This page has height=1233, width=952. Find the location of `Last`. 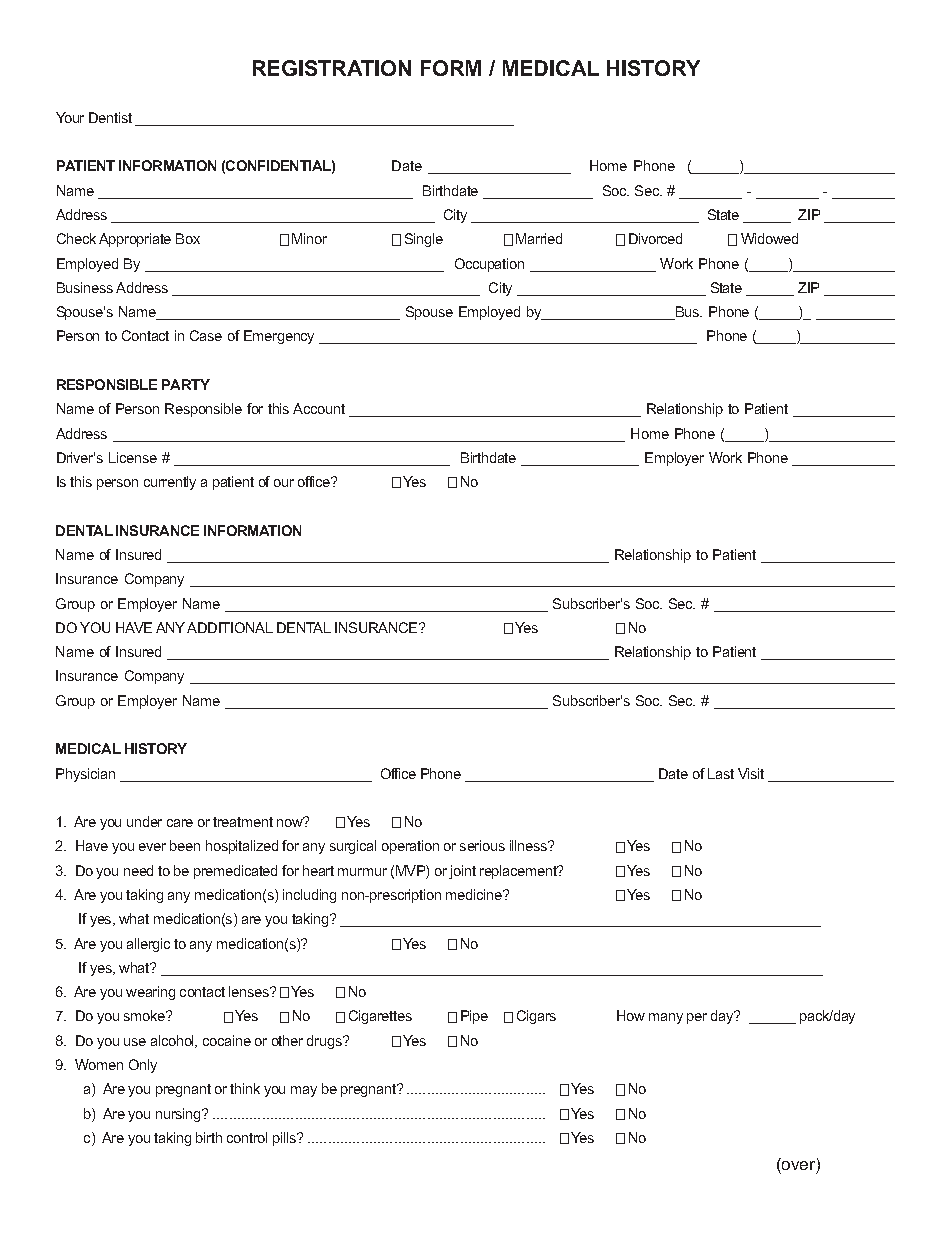

Last is located at coordinates (721, 773).
